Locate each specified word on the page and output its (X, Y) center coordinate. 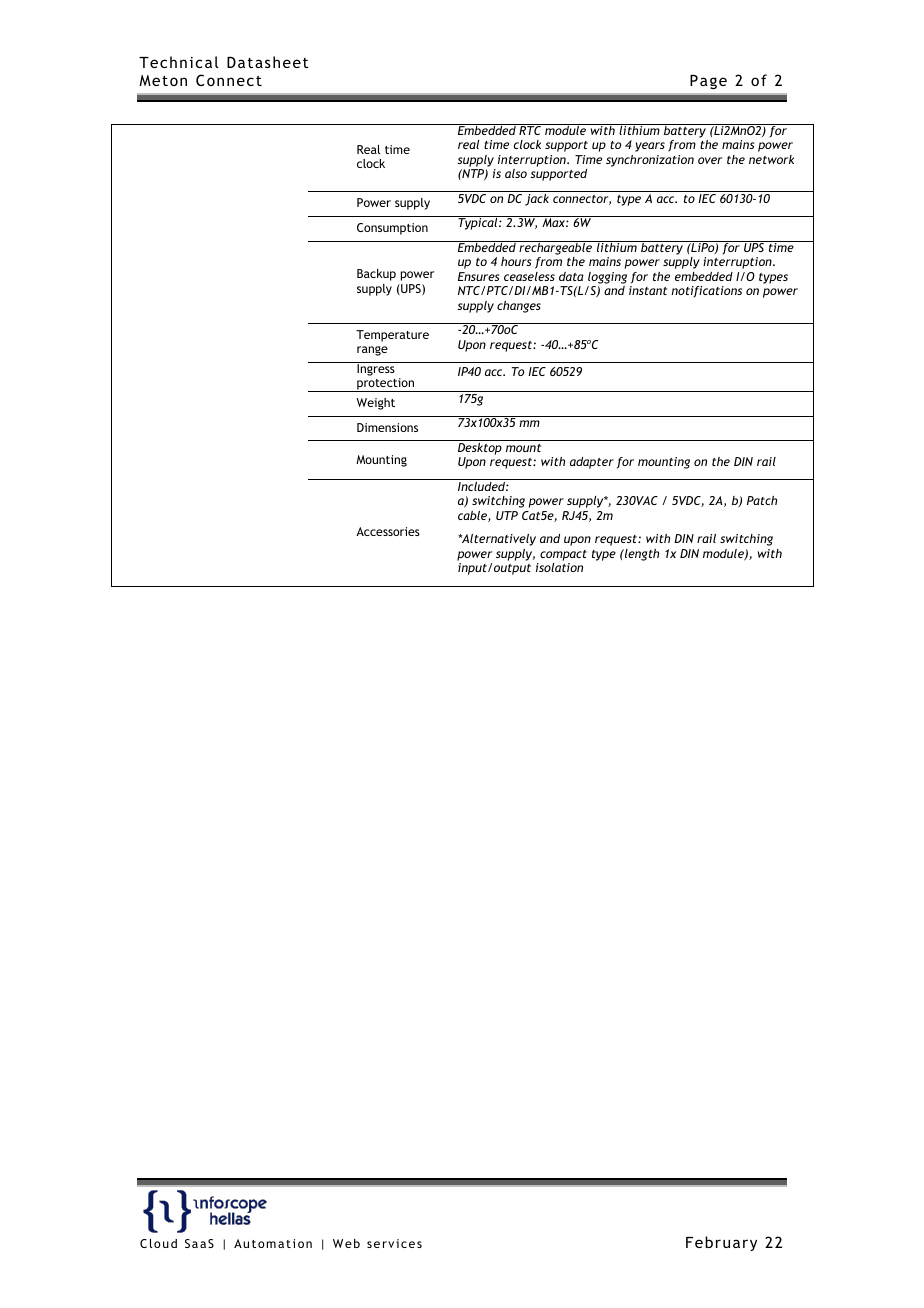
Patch (762, 500)
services (394, 1243)
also (516, 173)
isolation (559, 567)
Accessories (388, 531)
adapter (592, 463)
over (710, 160)
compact (563, 555)
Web (346, 1243)
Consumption (392, 229)
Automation (273, 1243)
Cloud (158, 1243)
